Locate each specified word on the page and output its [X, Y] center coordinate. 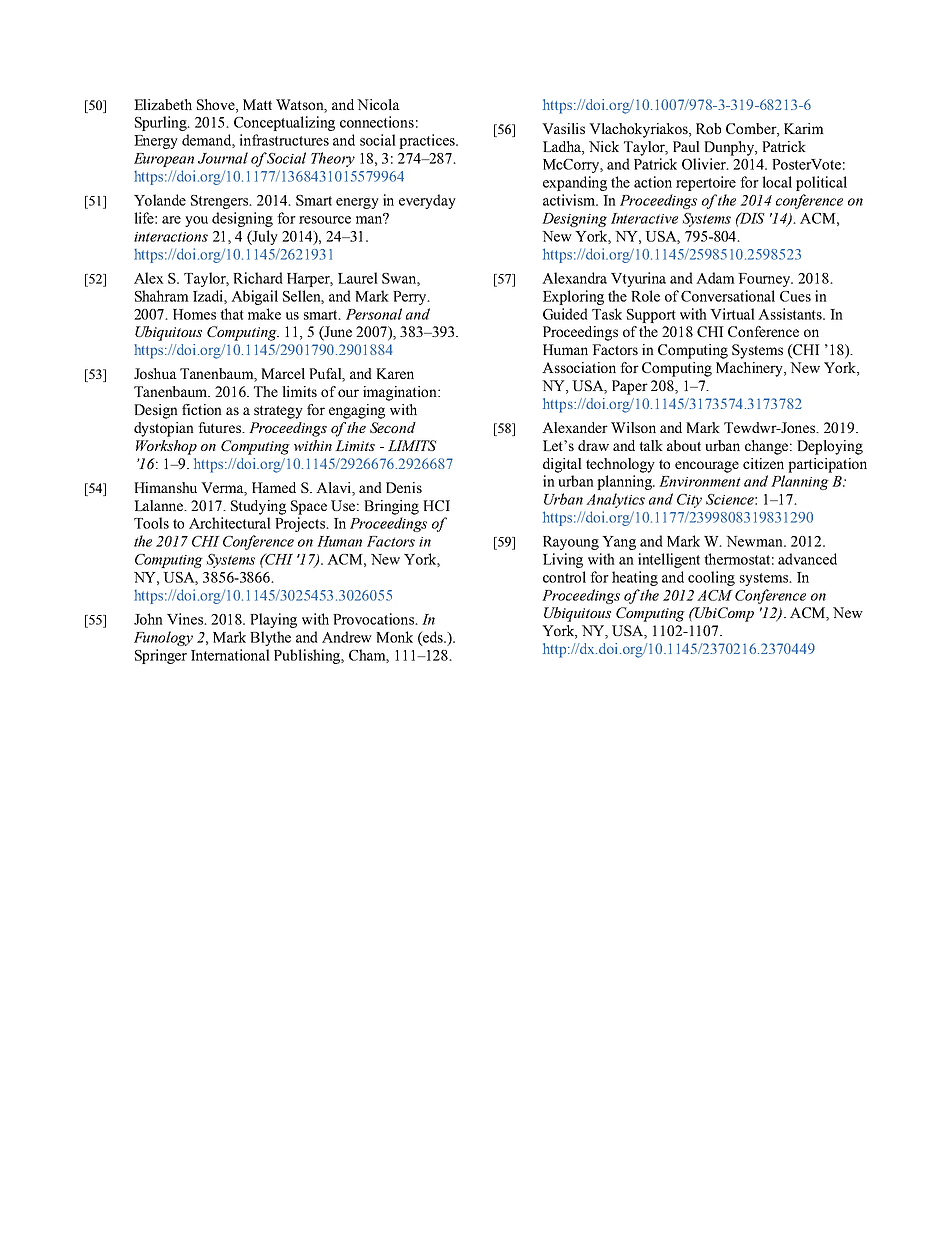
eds [433, 638]
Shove [217, 105]
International [230, 655]
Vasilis [563, 128]
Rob [708, 128]
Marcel [283, 373]
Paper [630, 387]
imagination [401, 393]
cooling [711, 578]
